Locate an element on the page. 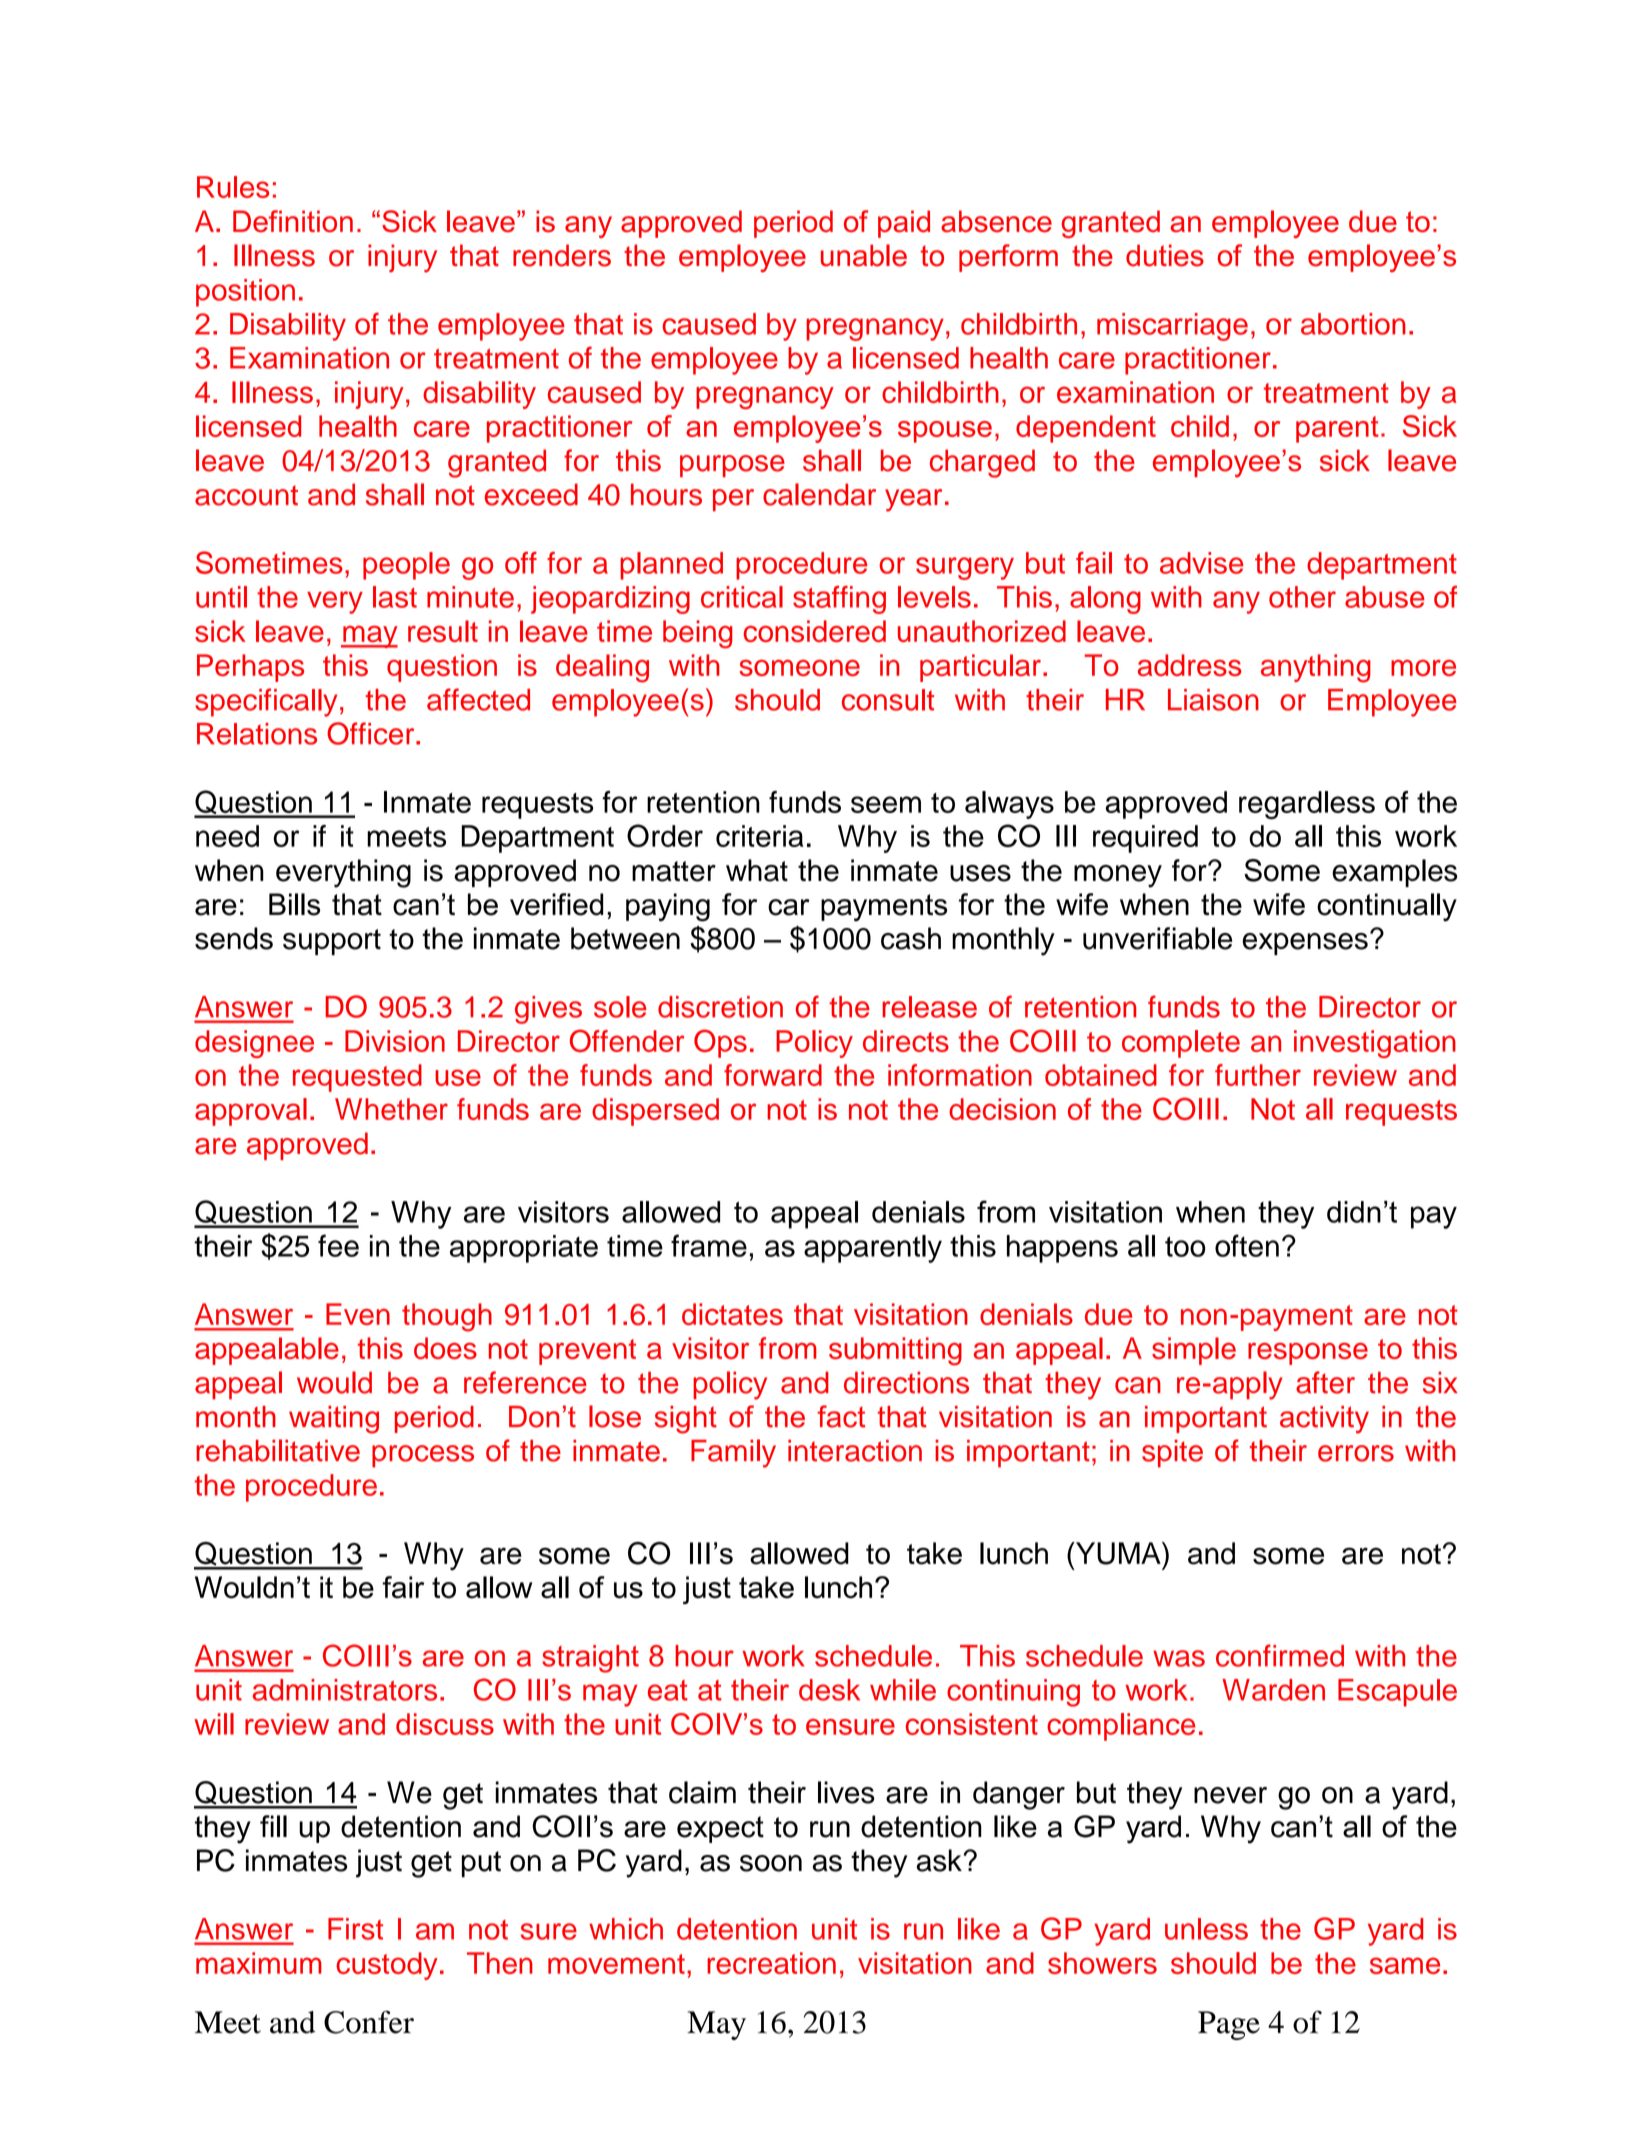 This document has width=1652, height=2138. custody is located at coordinates (387, 1966).
